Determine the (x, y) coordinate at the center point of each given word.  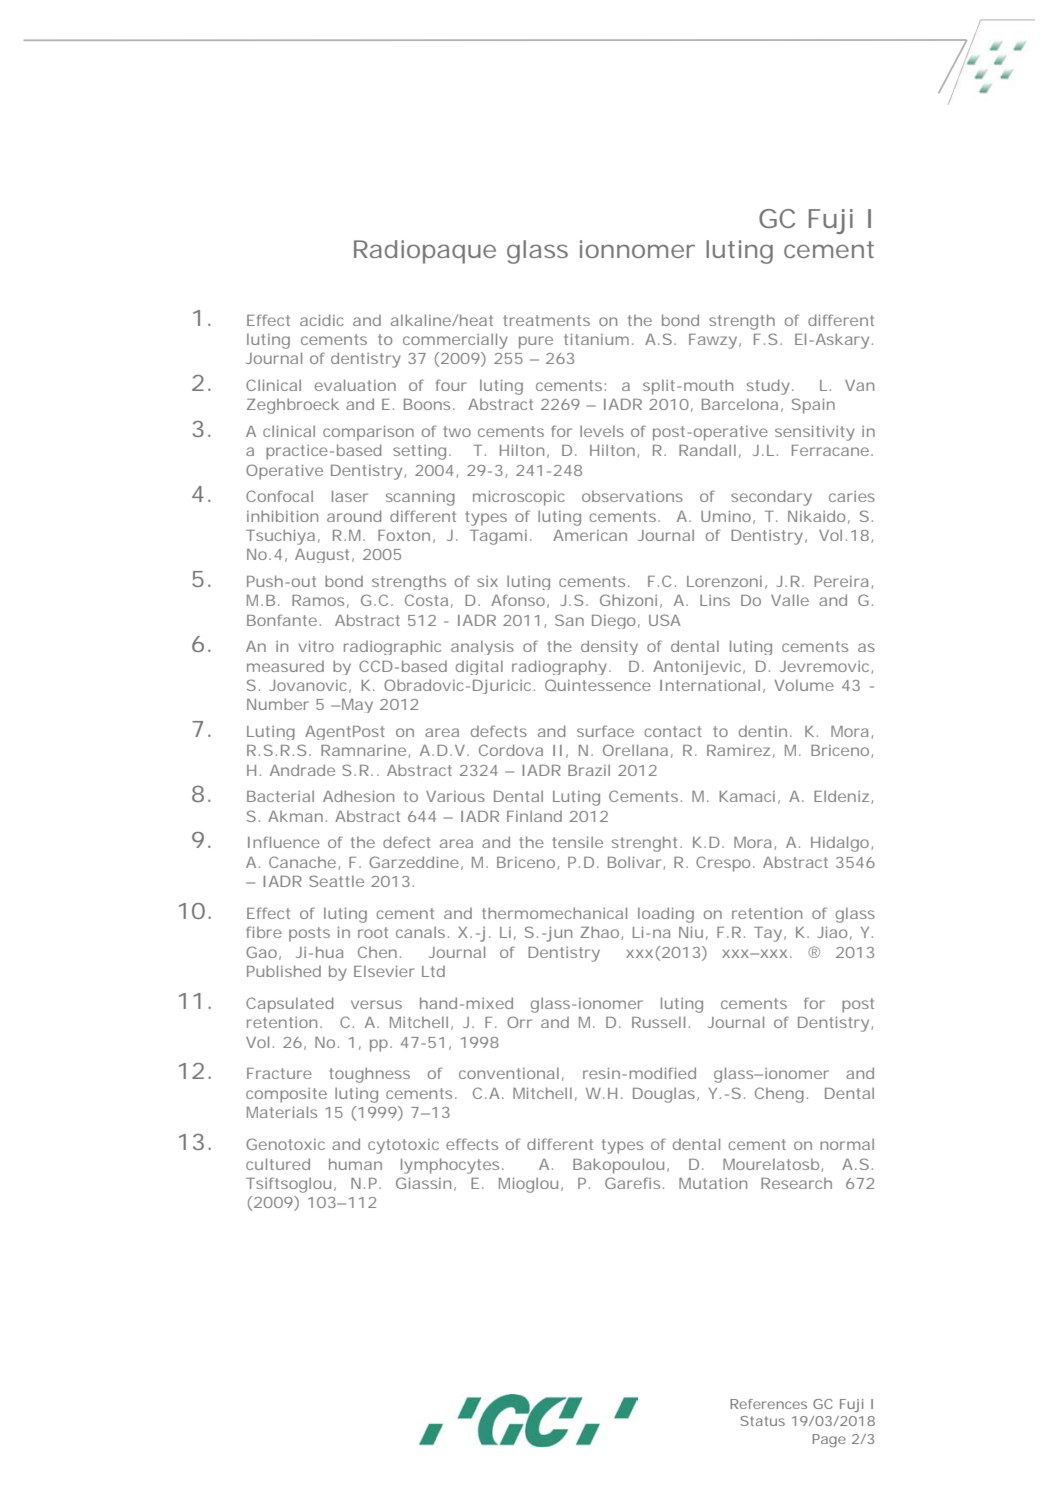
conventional (509, 1073)
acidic (322, 320)
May (357, 706)
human (355, 1164)
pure (536, 342)
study (768, 387)
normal (847, 1144)
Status (762, 1421)
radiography (559, 667)
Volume (804, 685)
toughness (369, 1075)
